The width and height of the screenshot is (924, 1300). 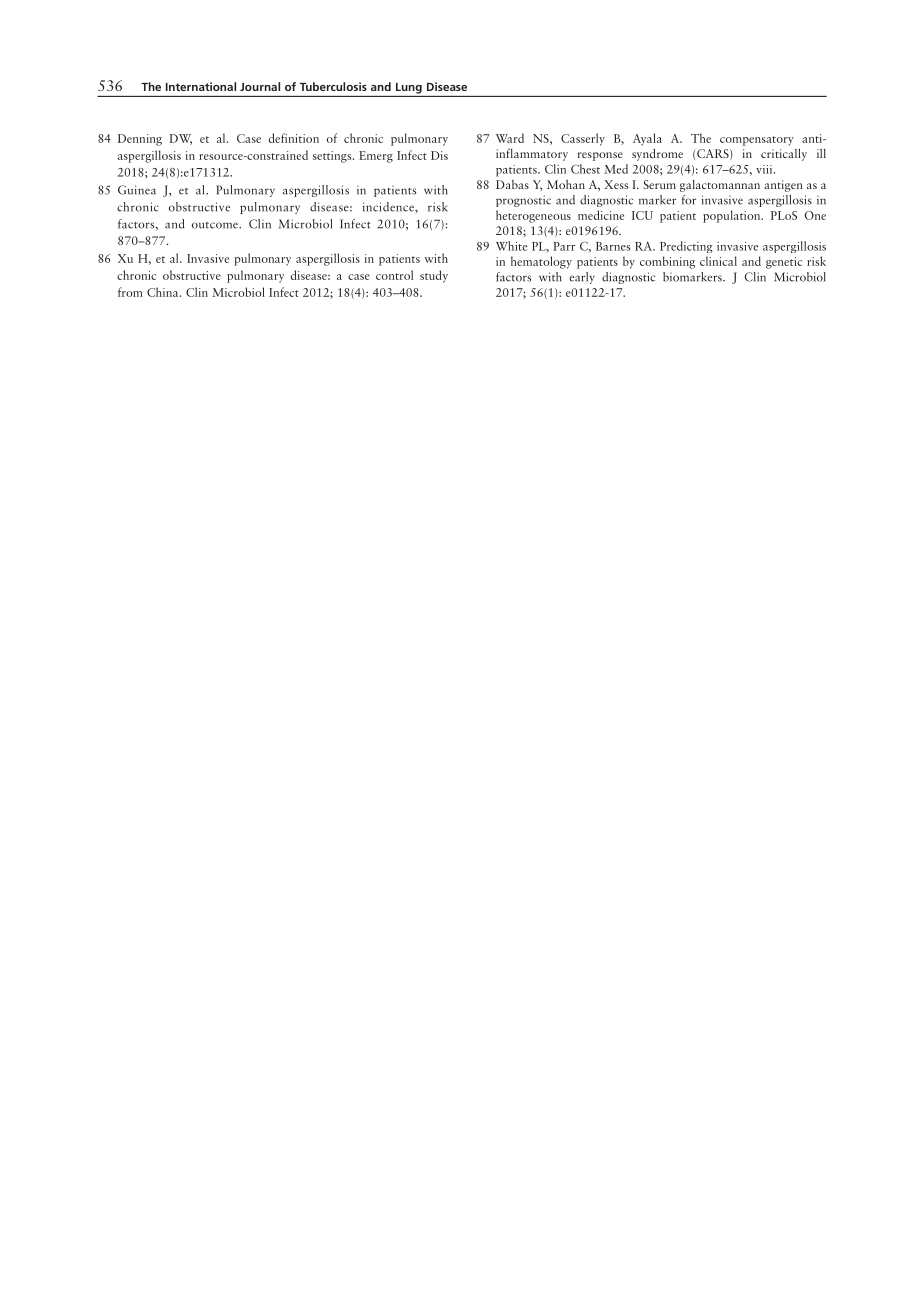 What do you see at coordinates (434, 276) in the screenshot?
I see `study` at bounding box center [434, 276].
